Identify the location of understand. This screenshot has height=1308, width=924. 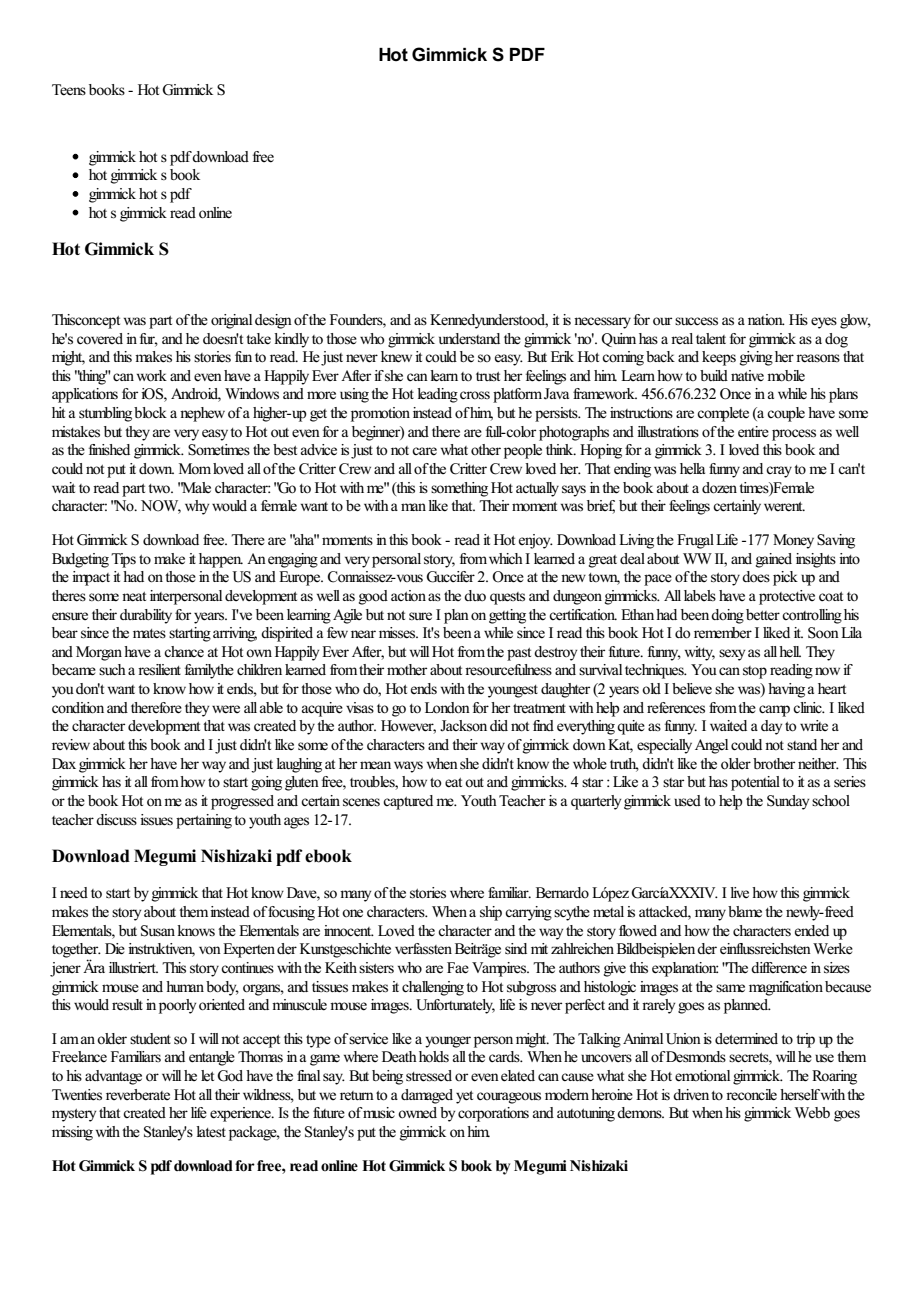
(469, 339).
